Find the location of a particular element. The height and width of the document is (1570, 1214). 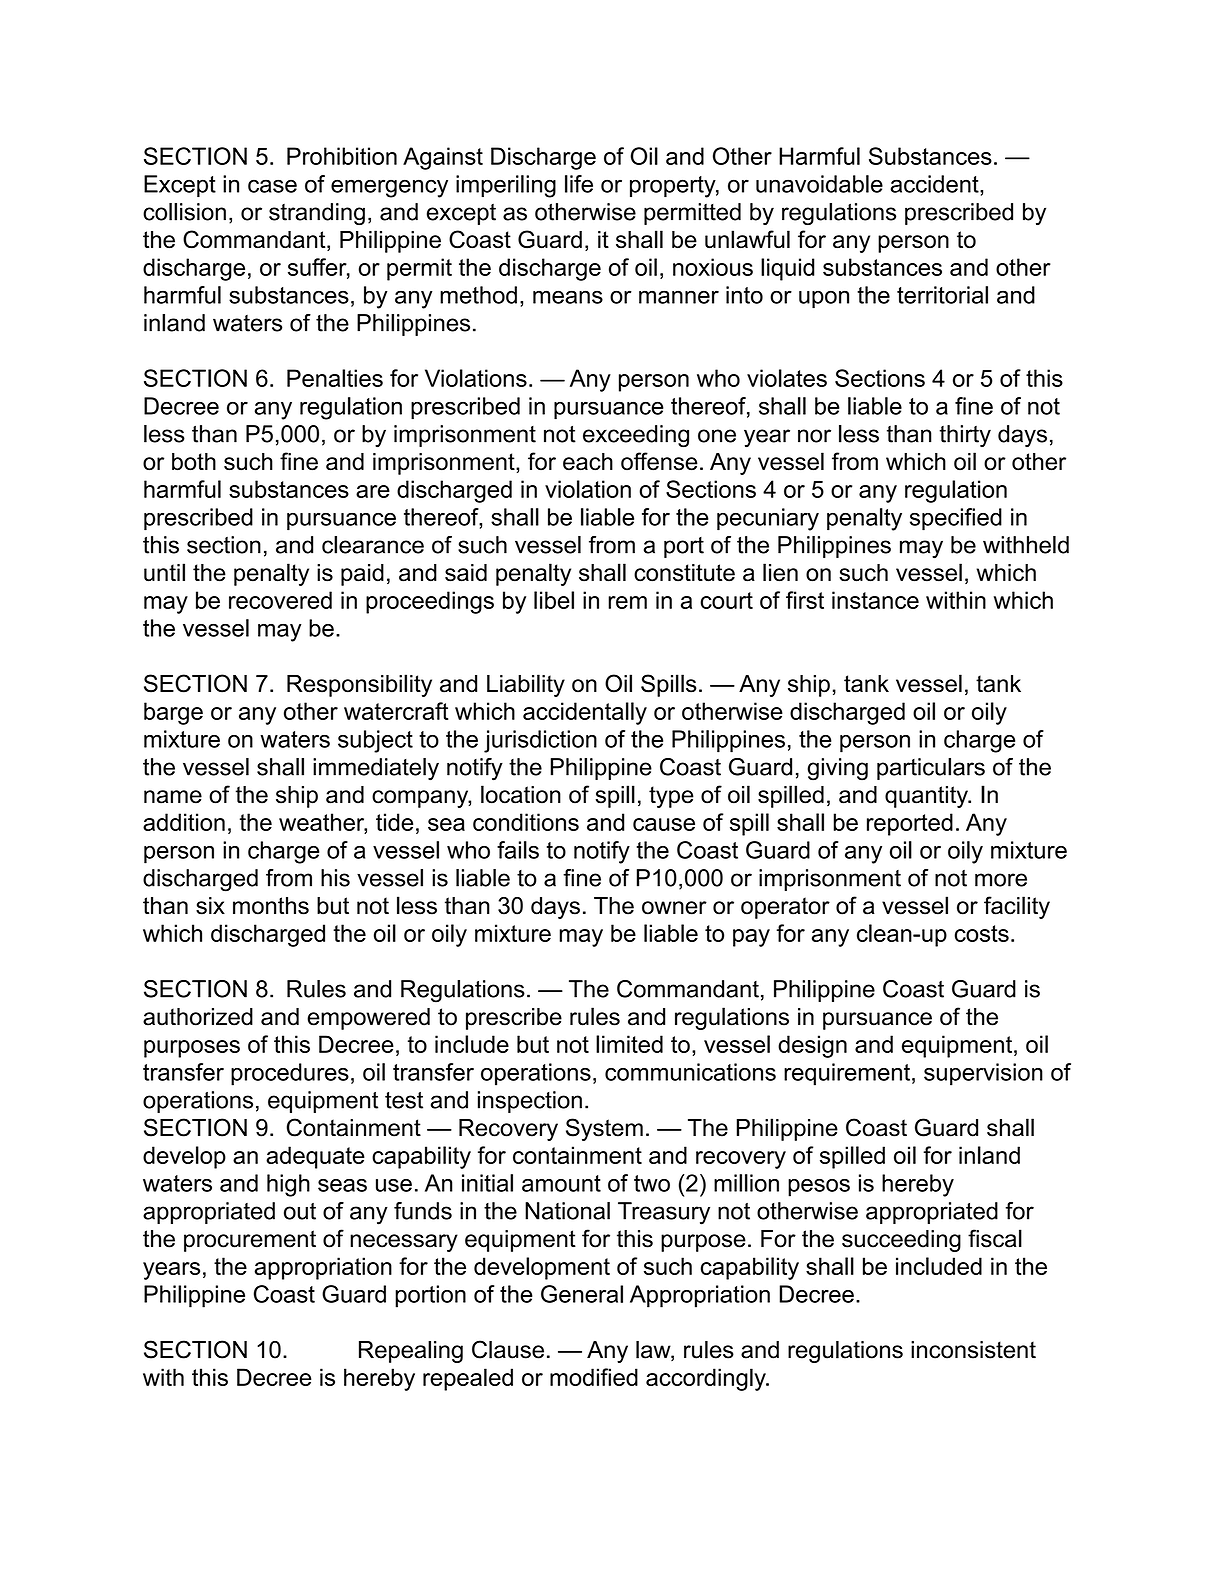

unavoidable is located at coordinates (819, 184).
